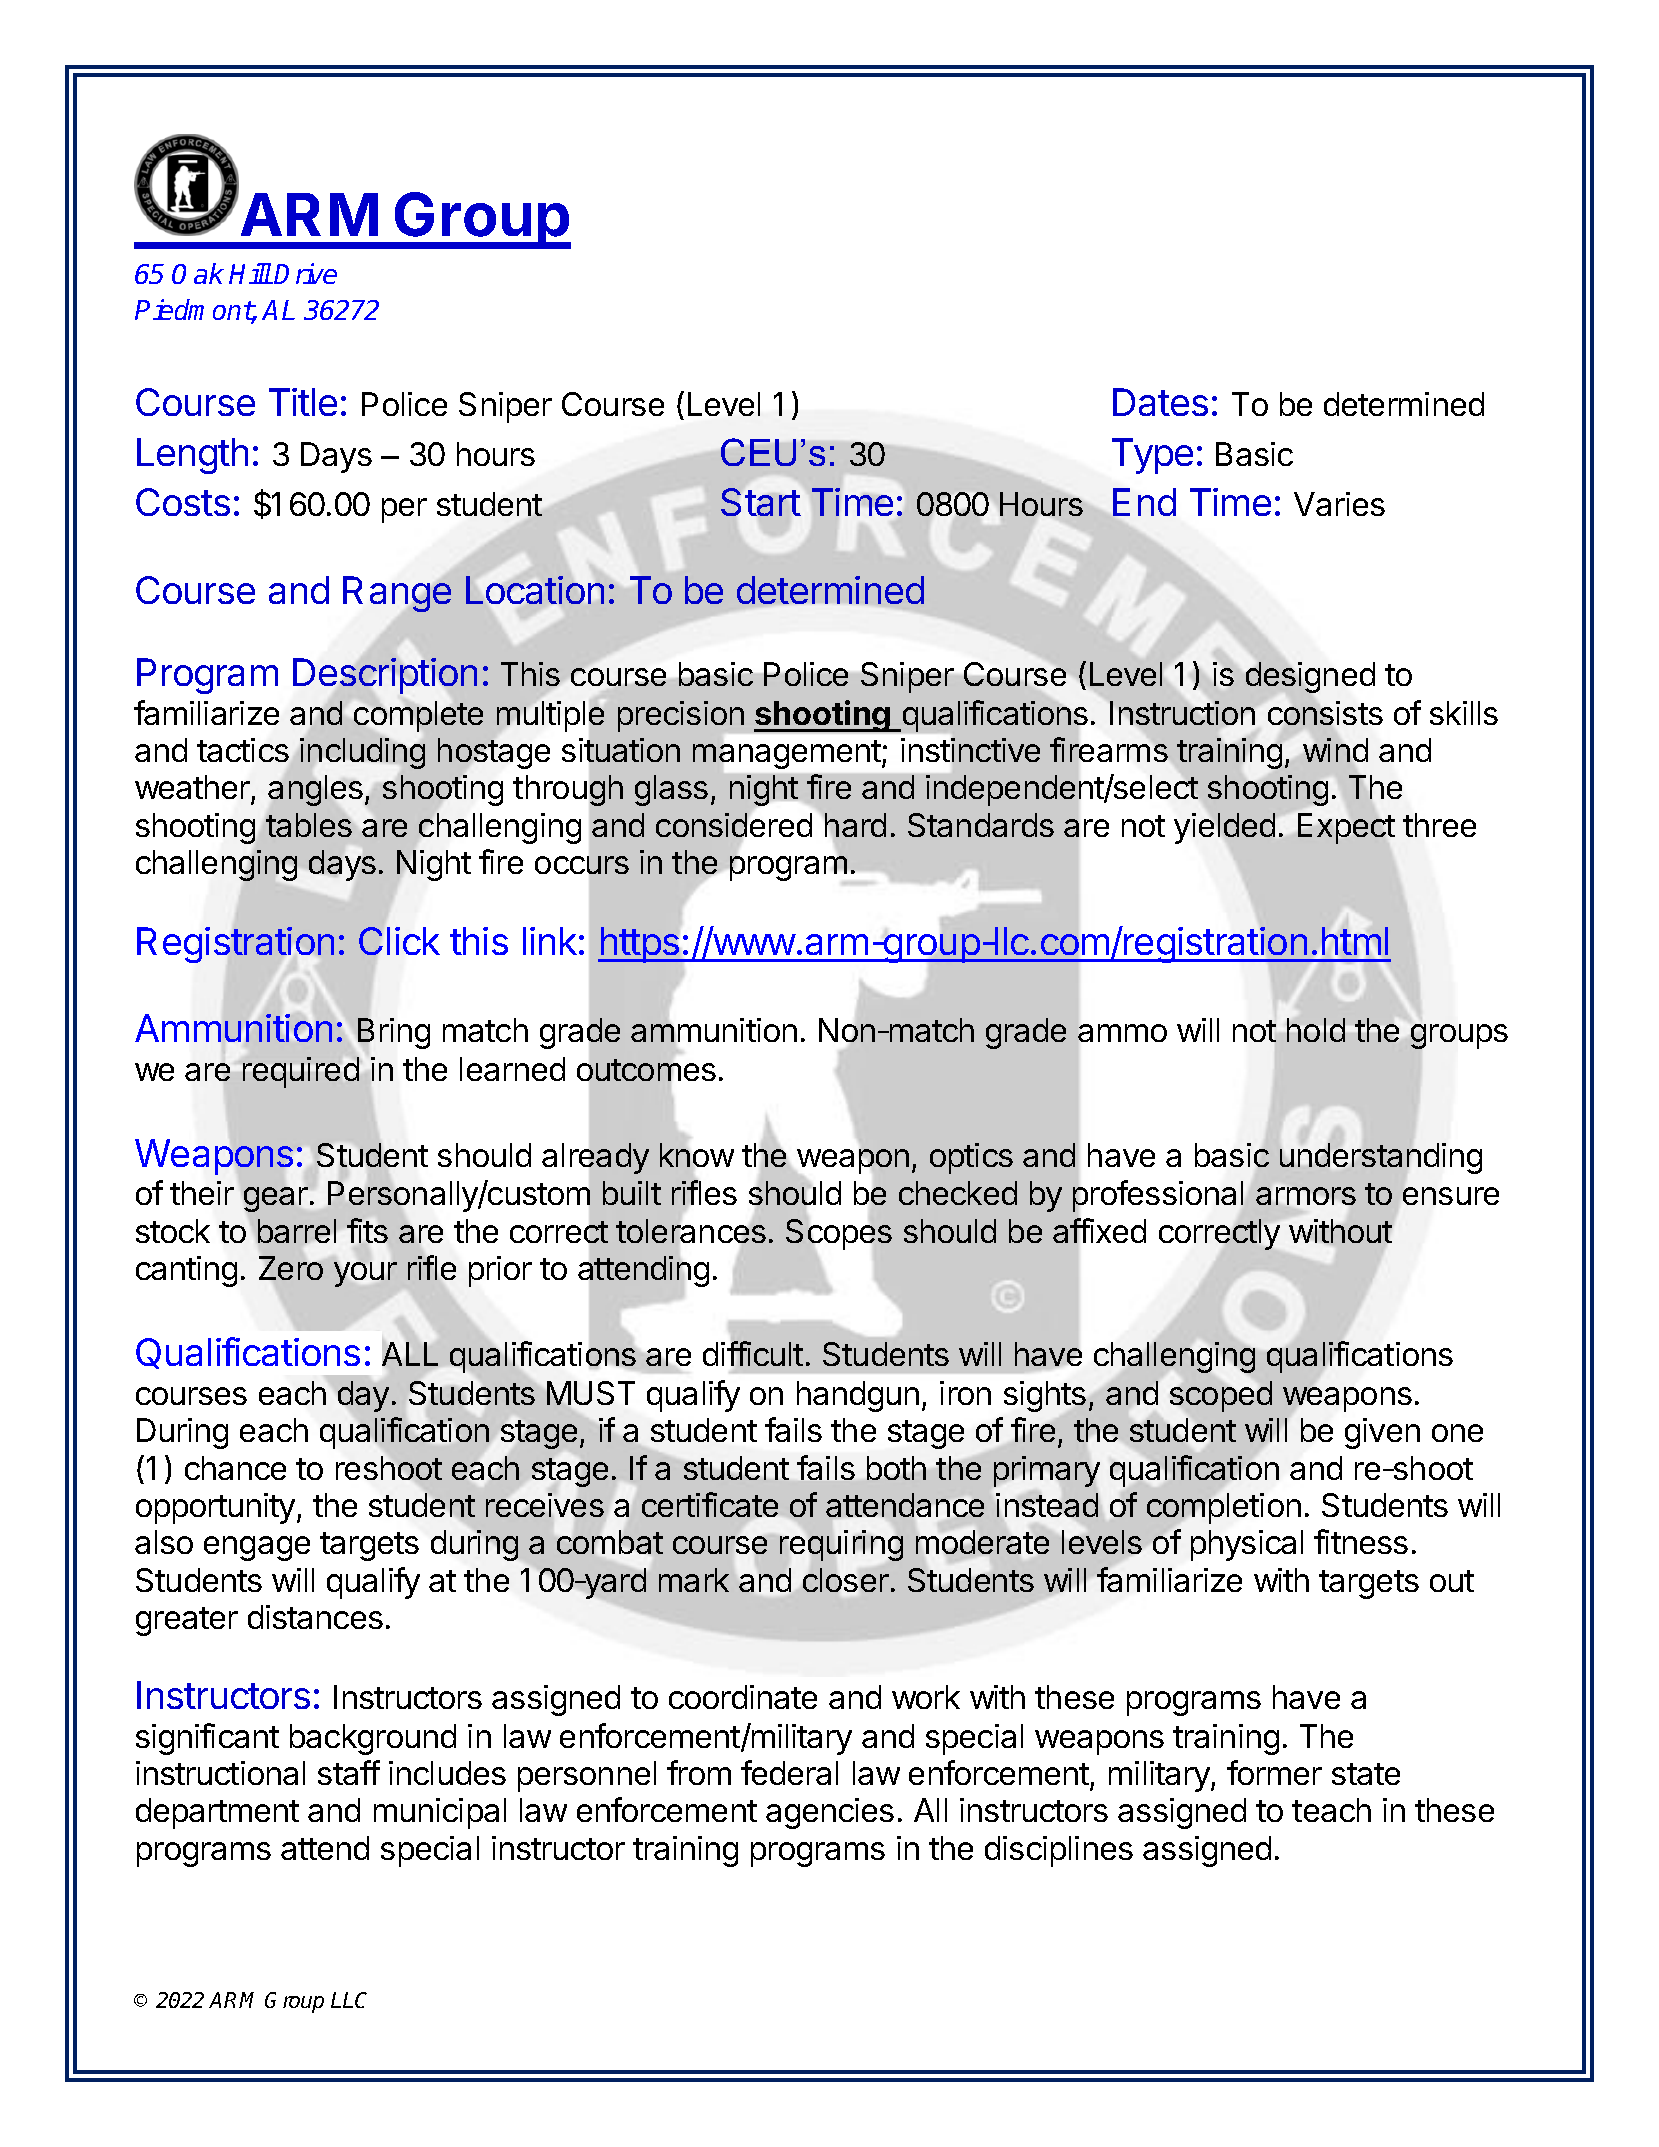  Describe the element at coordinates (305, 273) in the page. I see `Drive` at that location.
